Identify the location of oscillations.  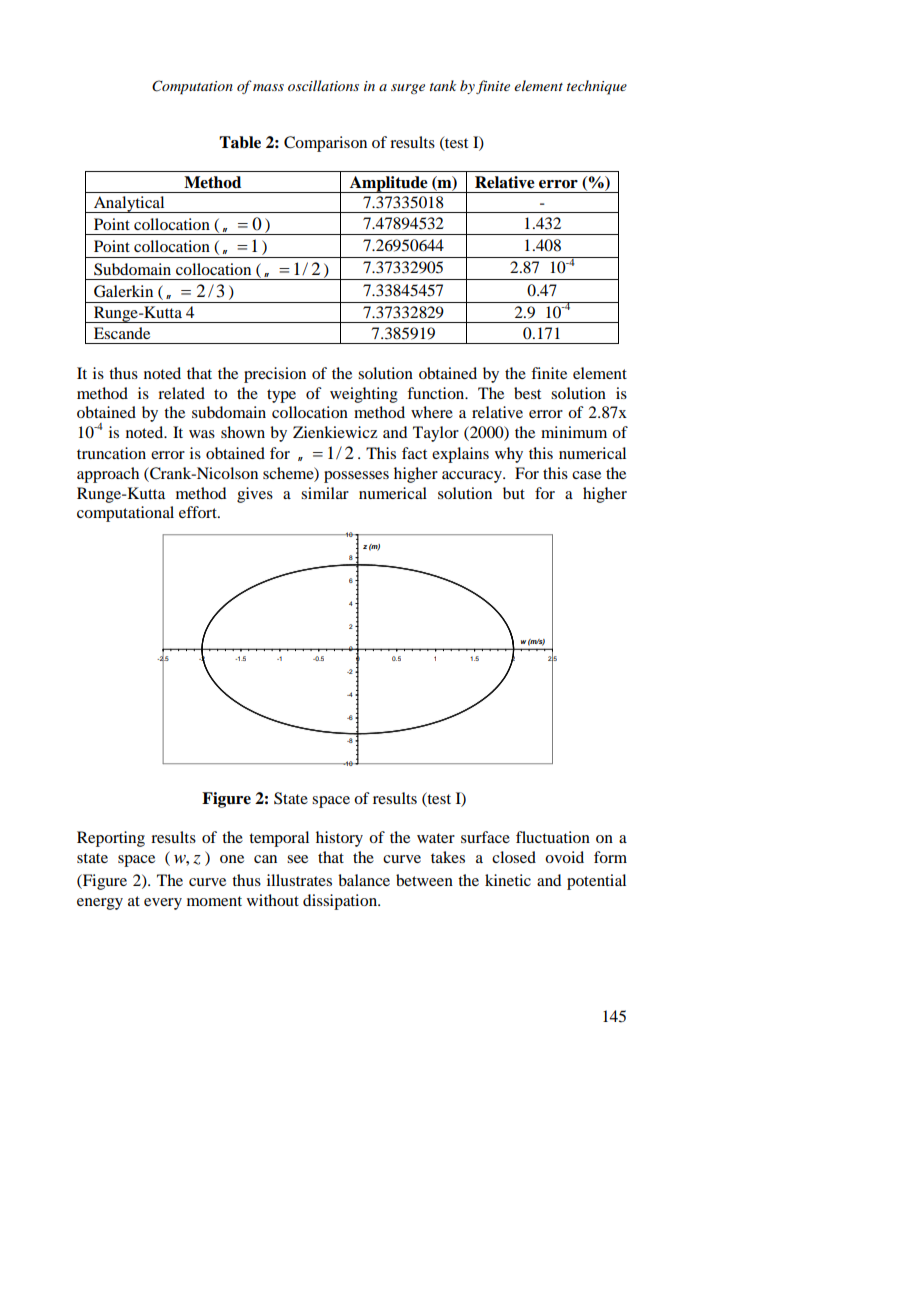
(323, 85).
